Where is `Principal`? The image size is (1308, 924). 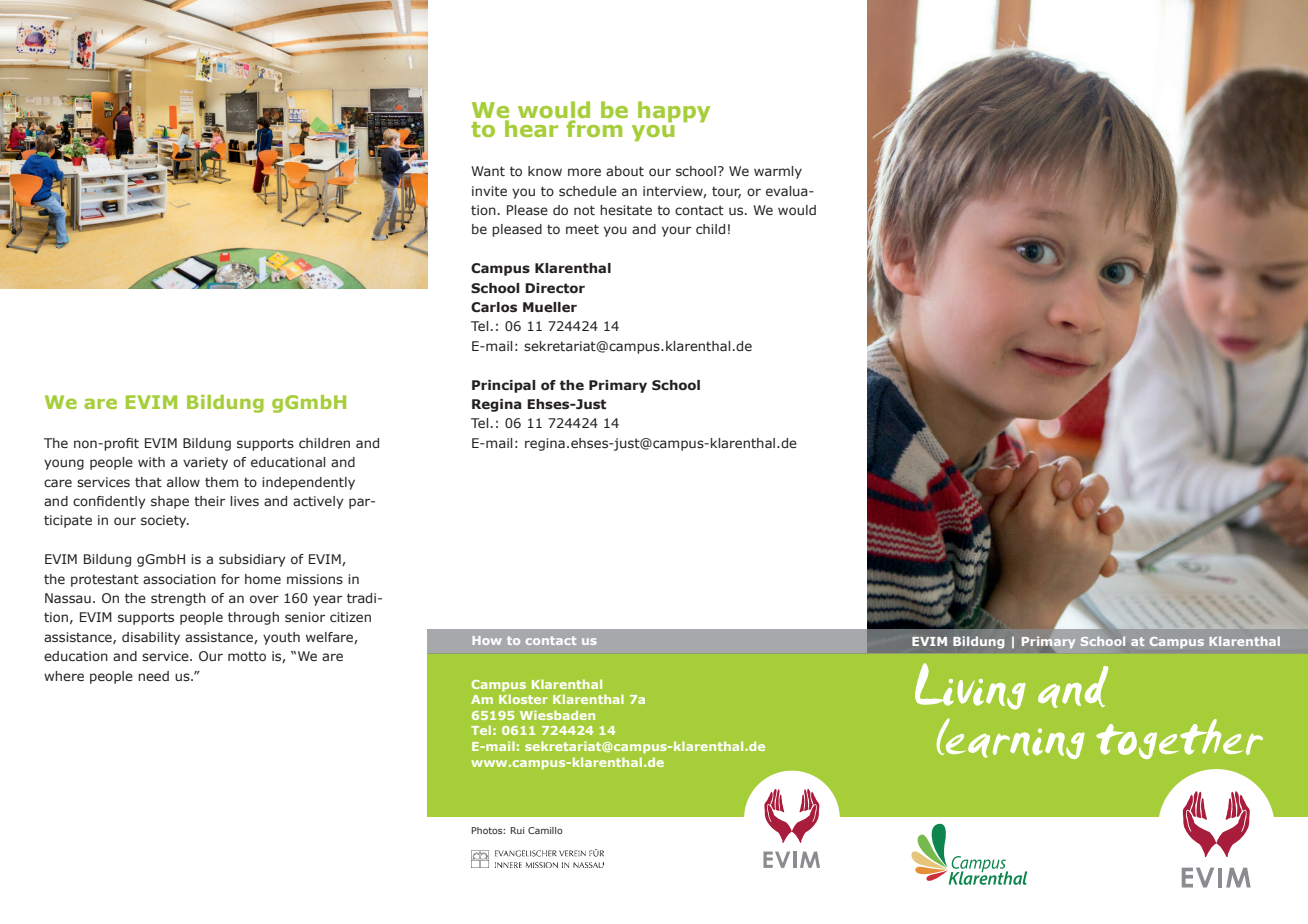
Principal is located at coordinates (503, 386).
